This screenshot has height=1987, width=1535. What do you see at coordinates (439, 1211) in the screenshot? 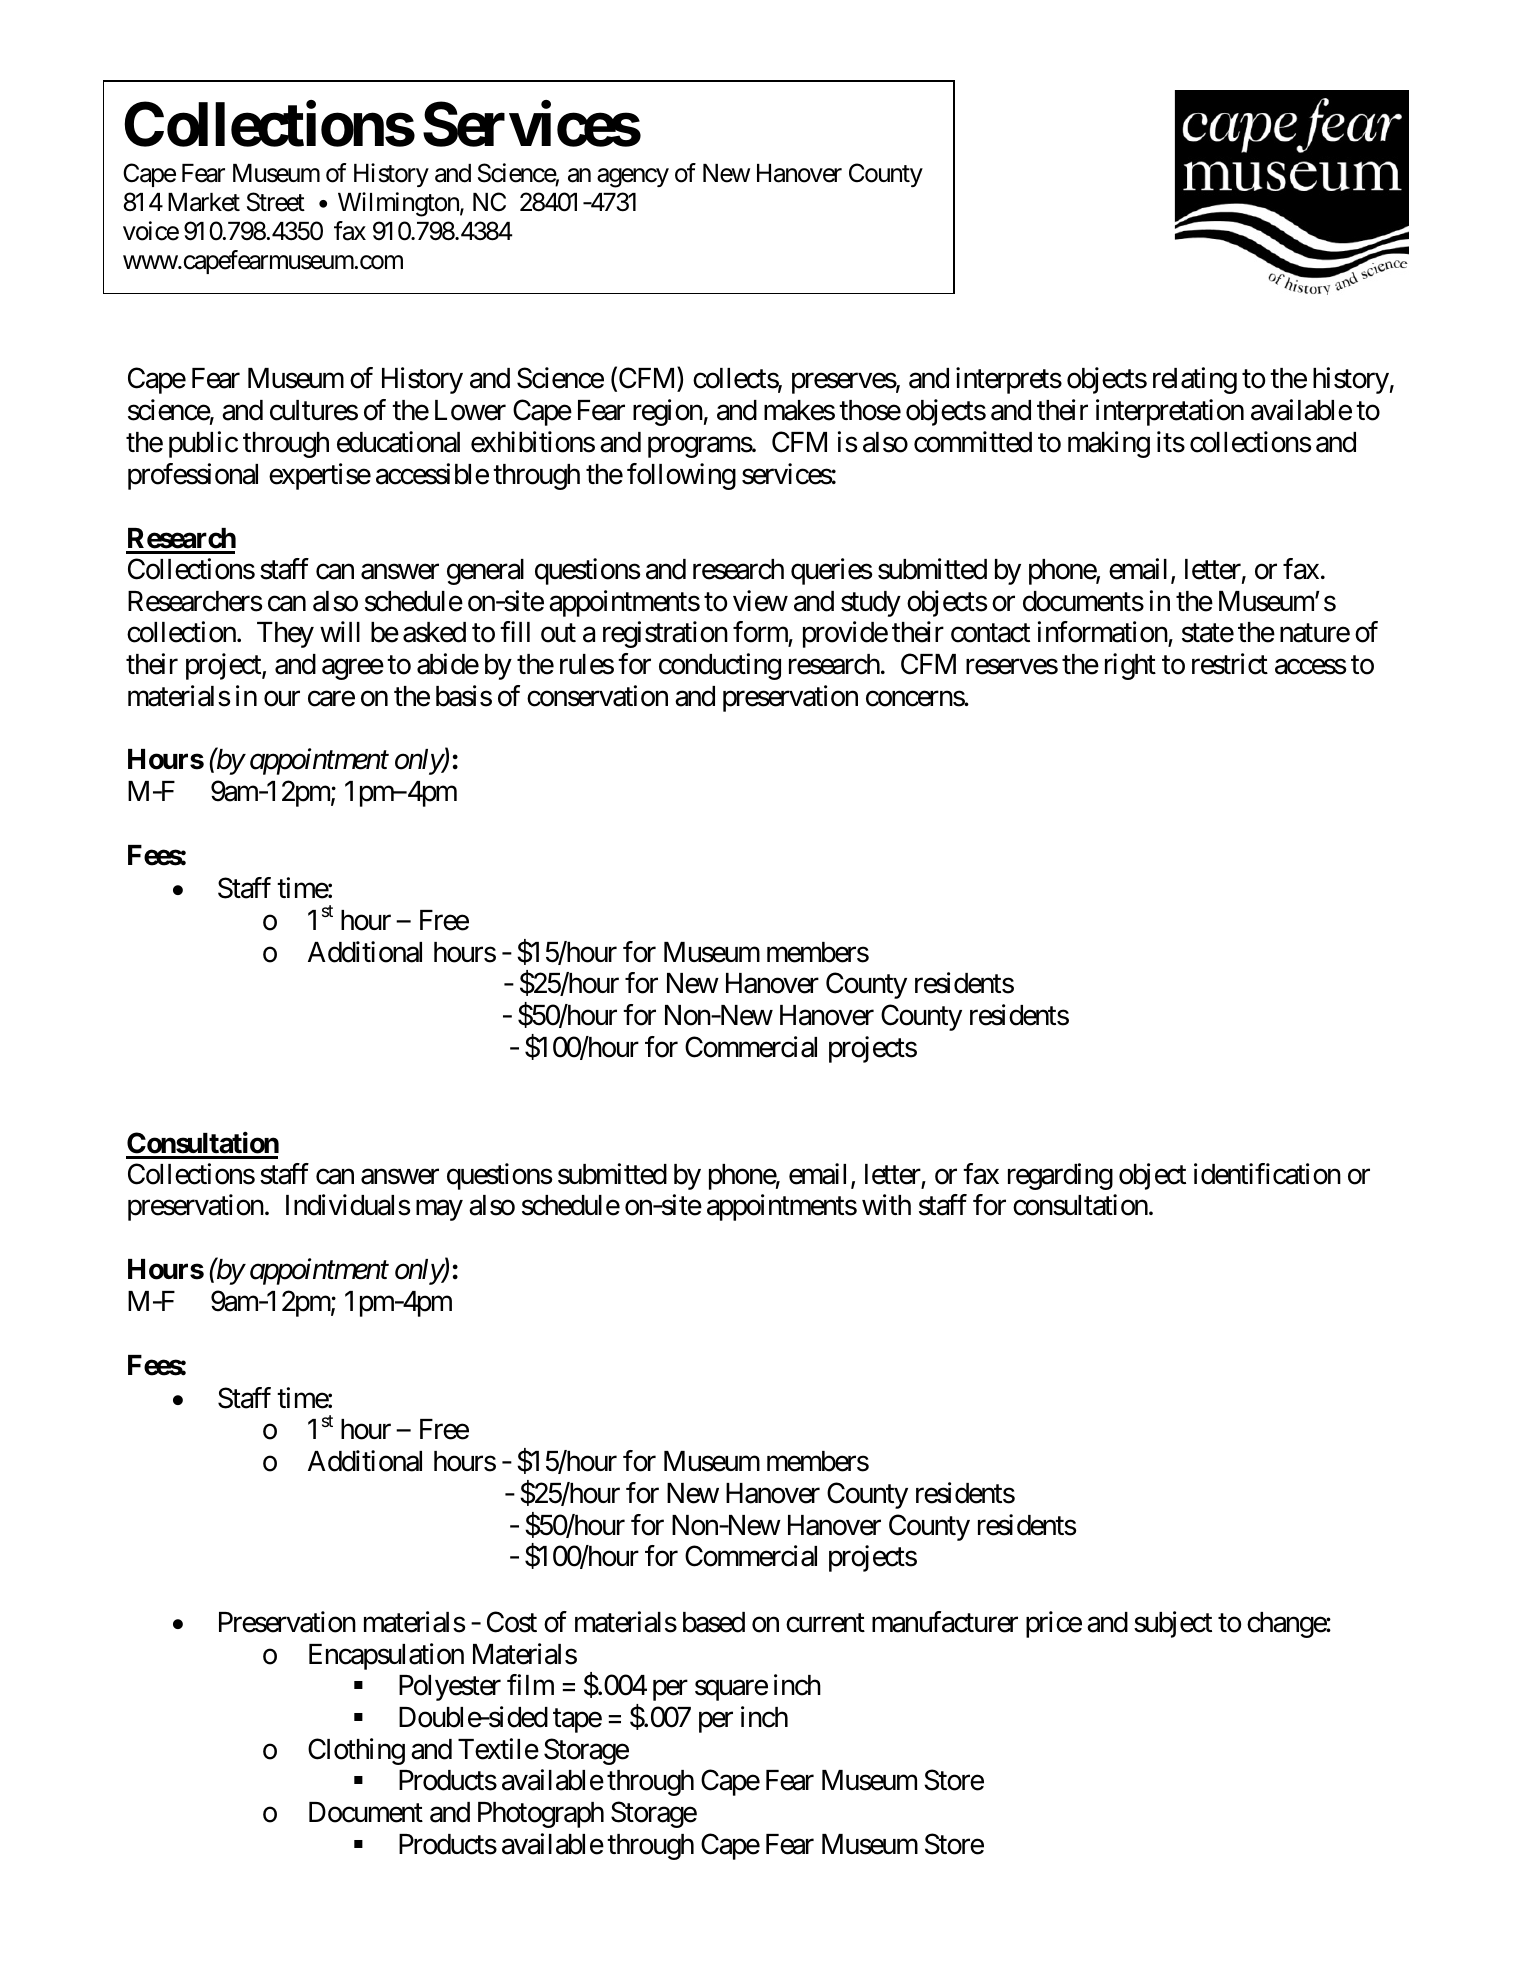
I see `may` at bounding box center [439, 1211].
